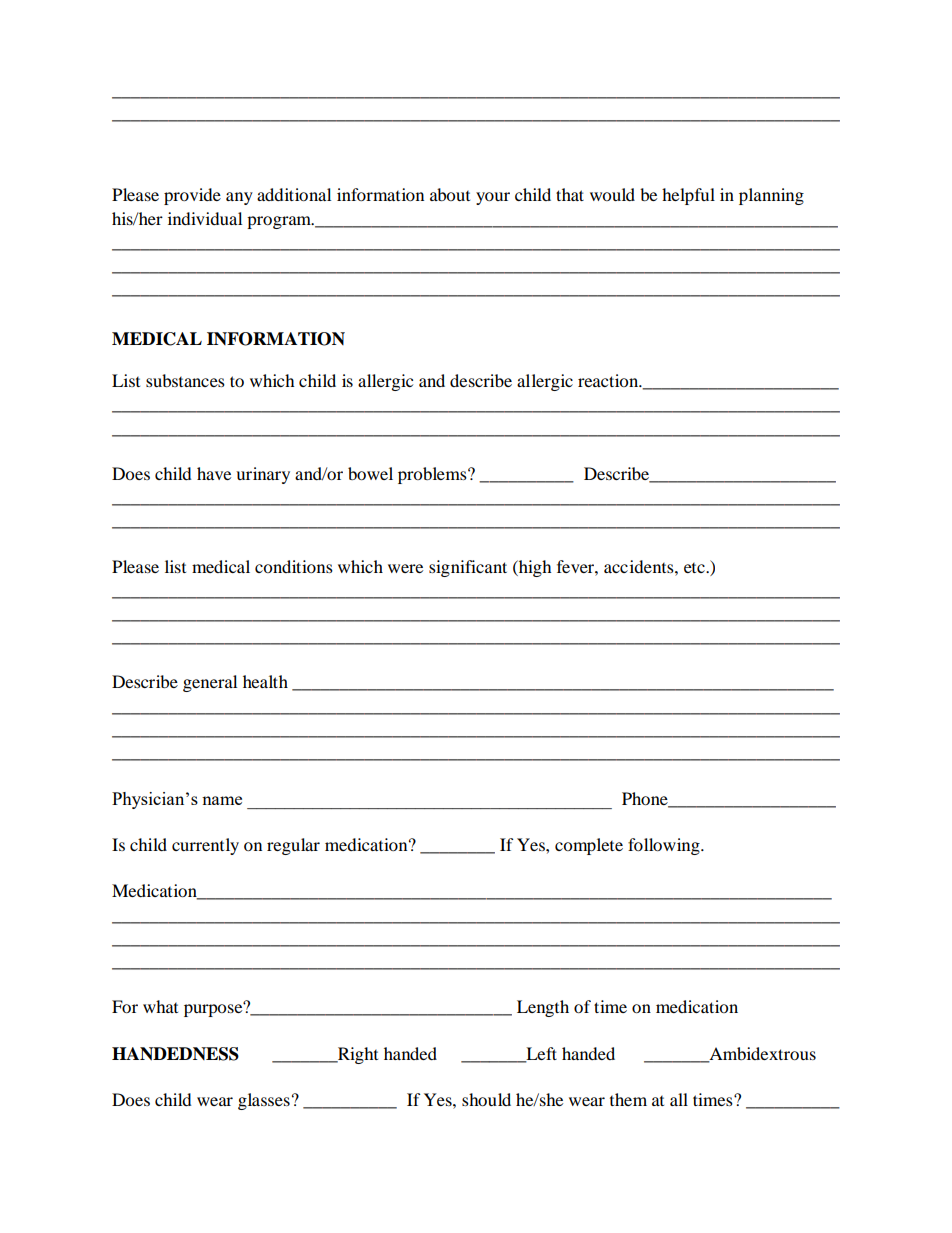 Image resolution: width=952 pixels, height=1233 pixels. Describe the element at coordinates (264, 1101) in the screenshot. I see `glasses` at that location.
